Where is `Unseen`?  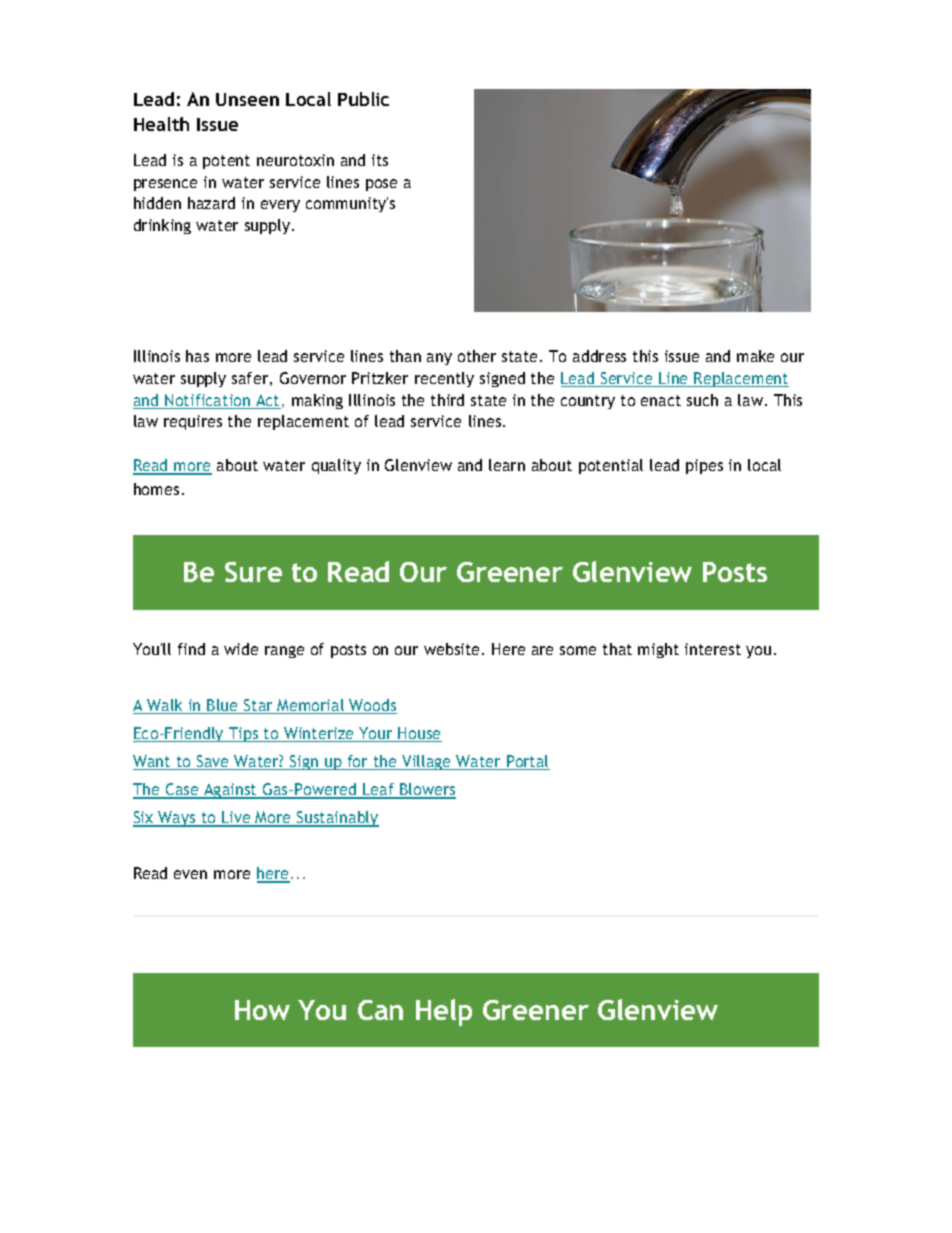 Unseen is located at coordinates (247, 99).
